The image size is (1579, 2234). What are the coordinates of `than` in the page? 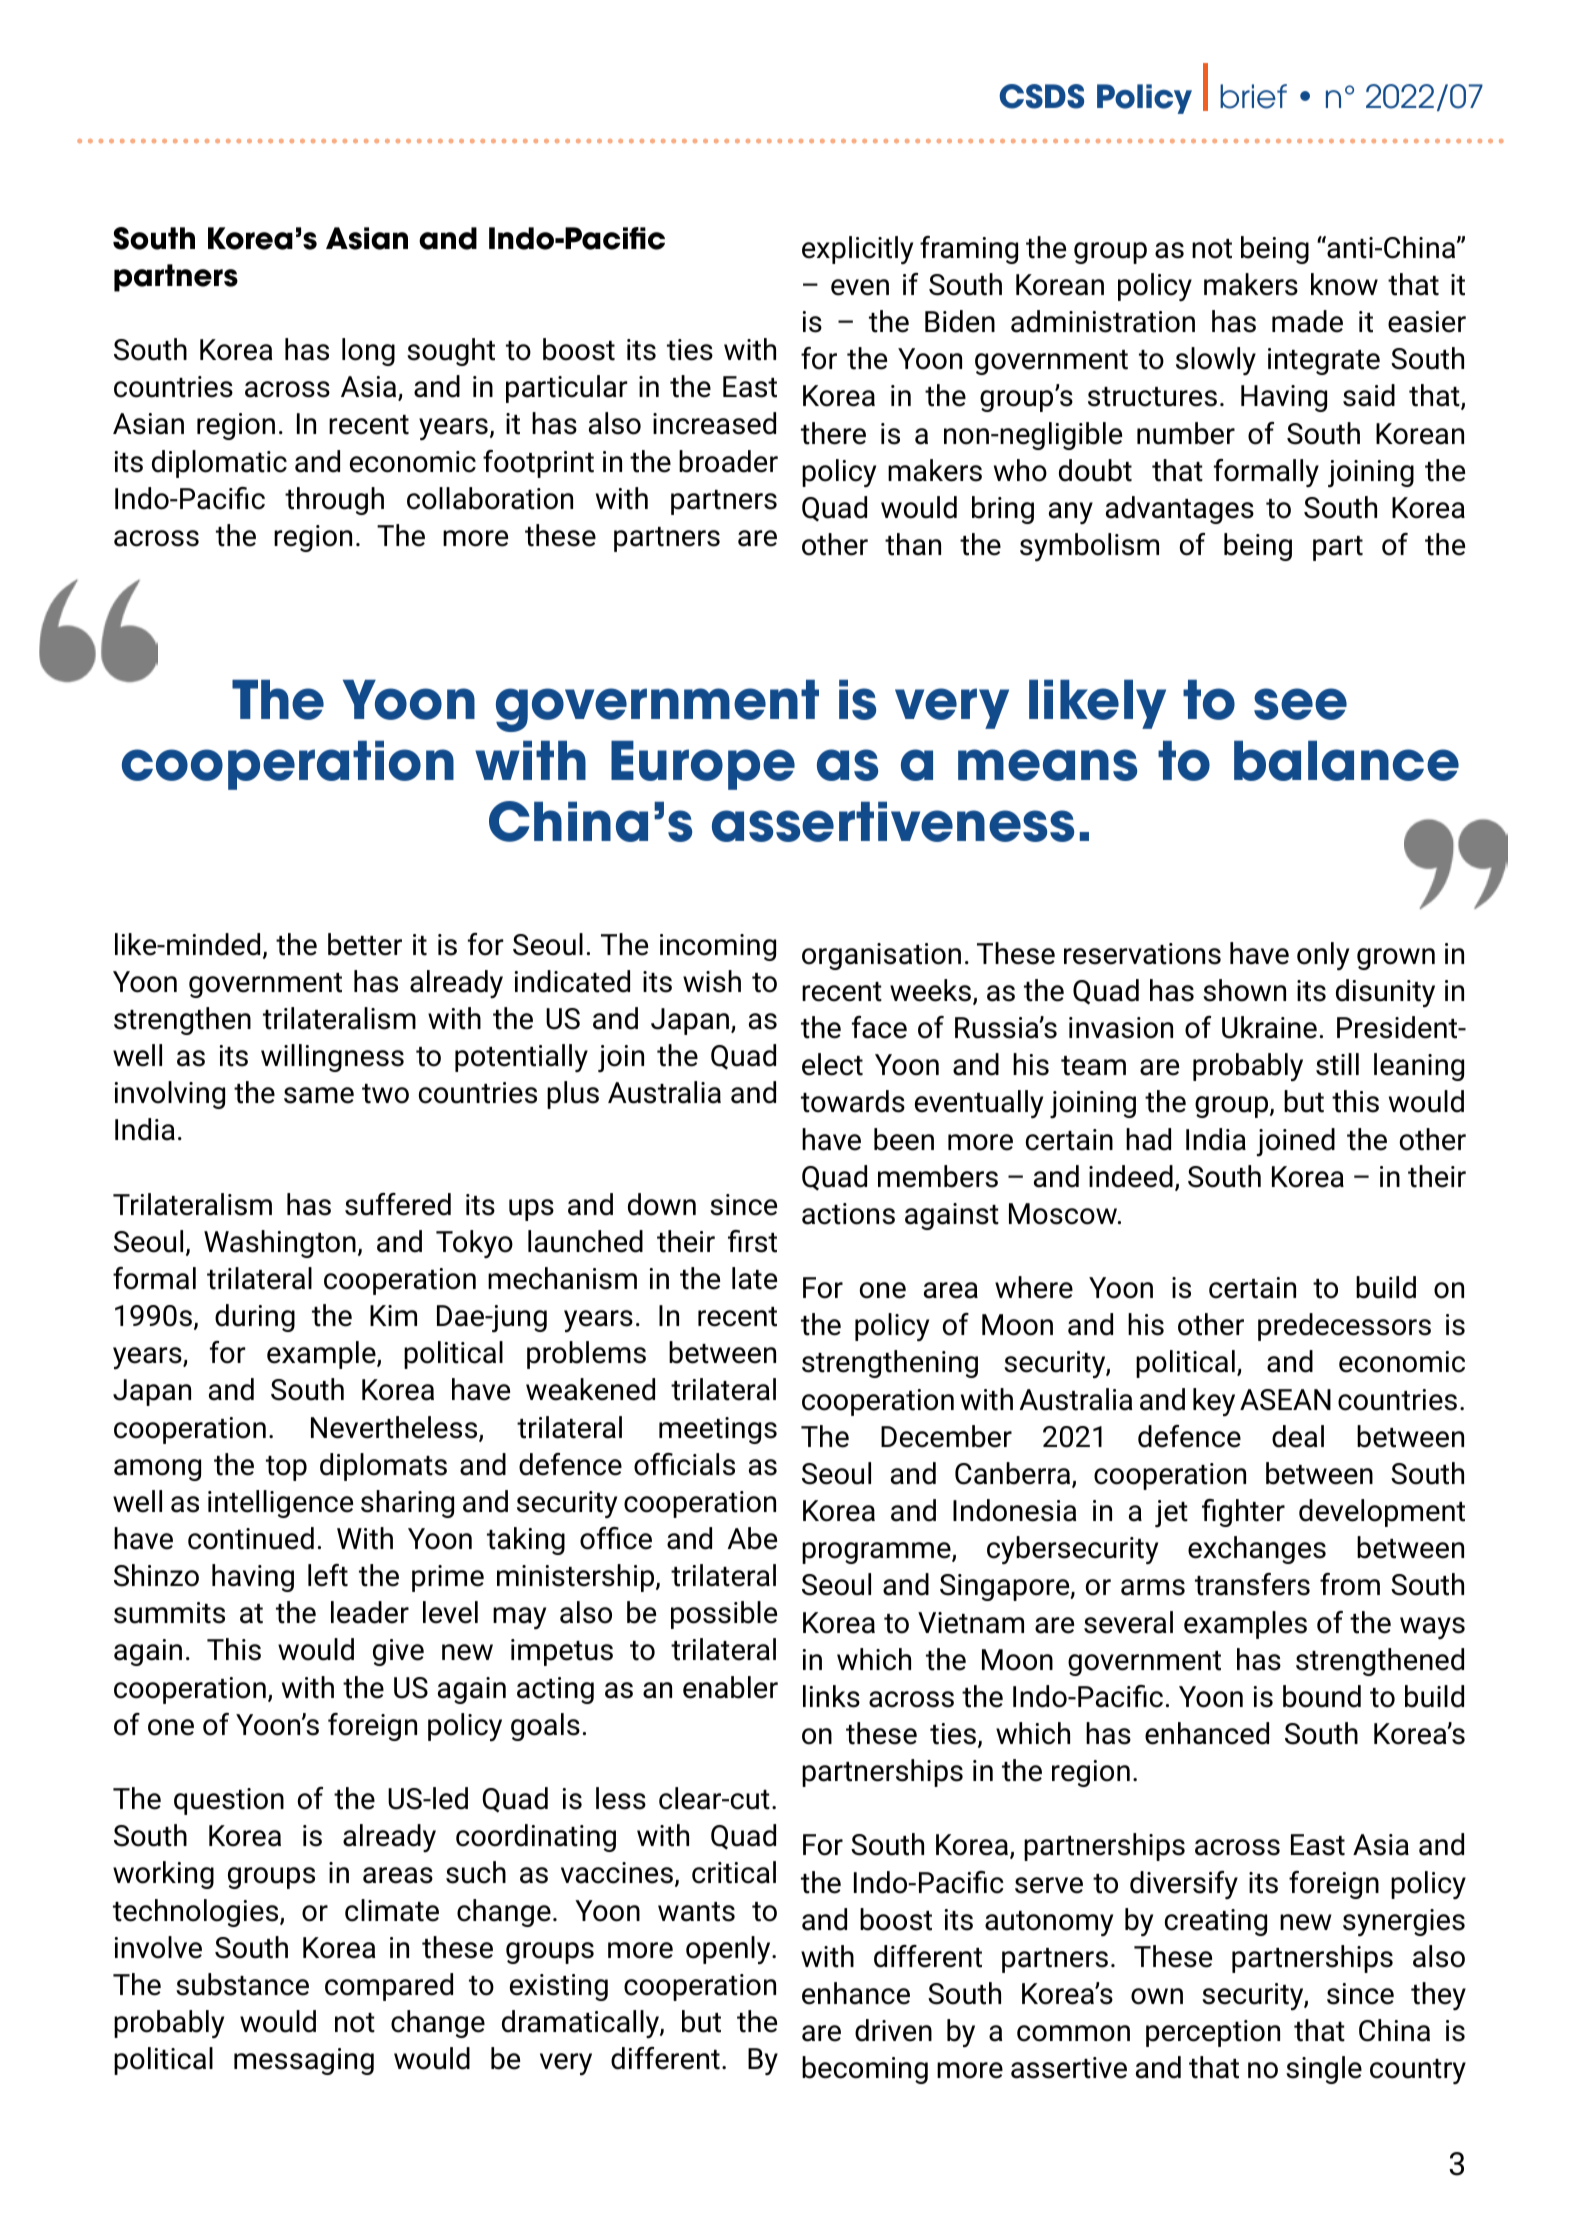 It's located at (913, 544).
